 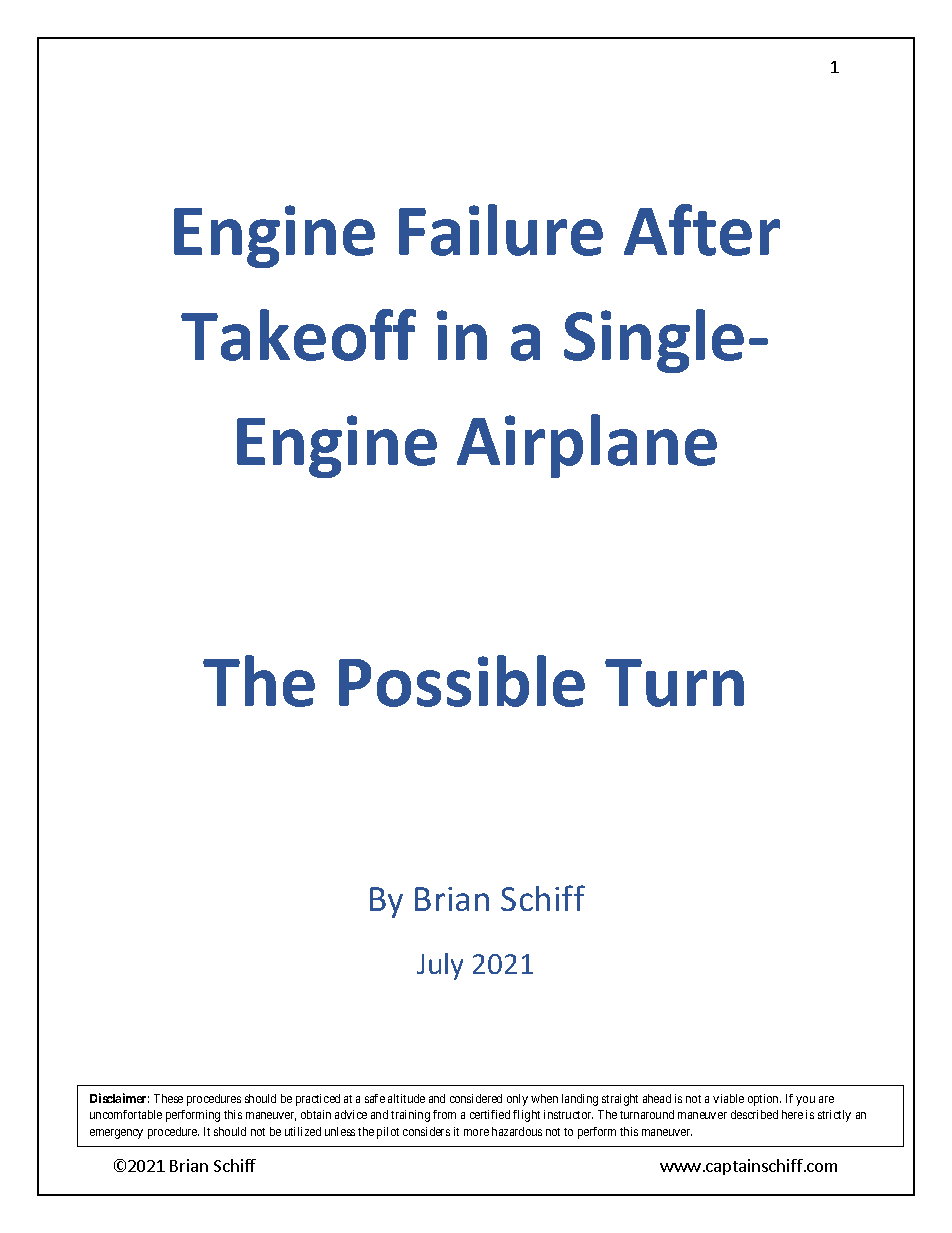 I want to click on After, so click(x=702, y=230).
